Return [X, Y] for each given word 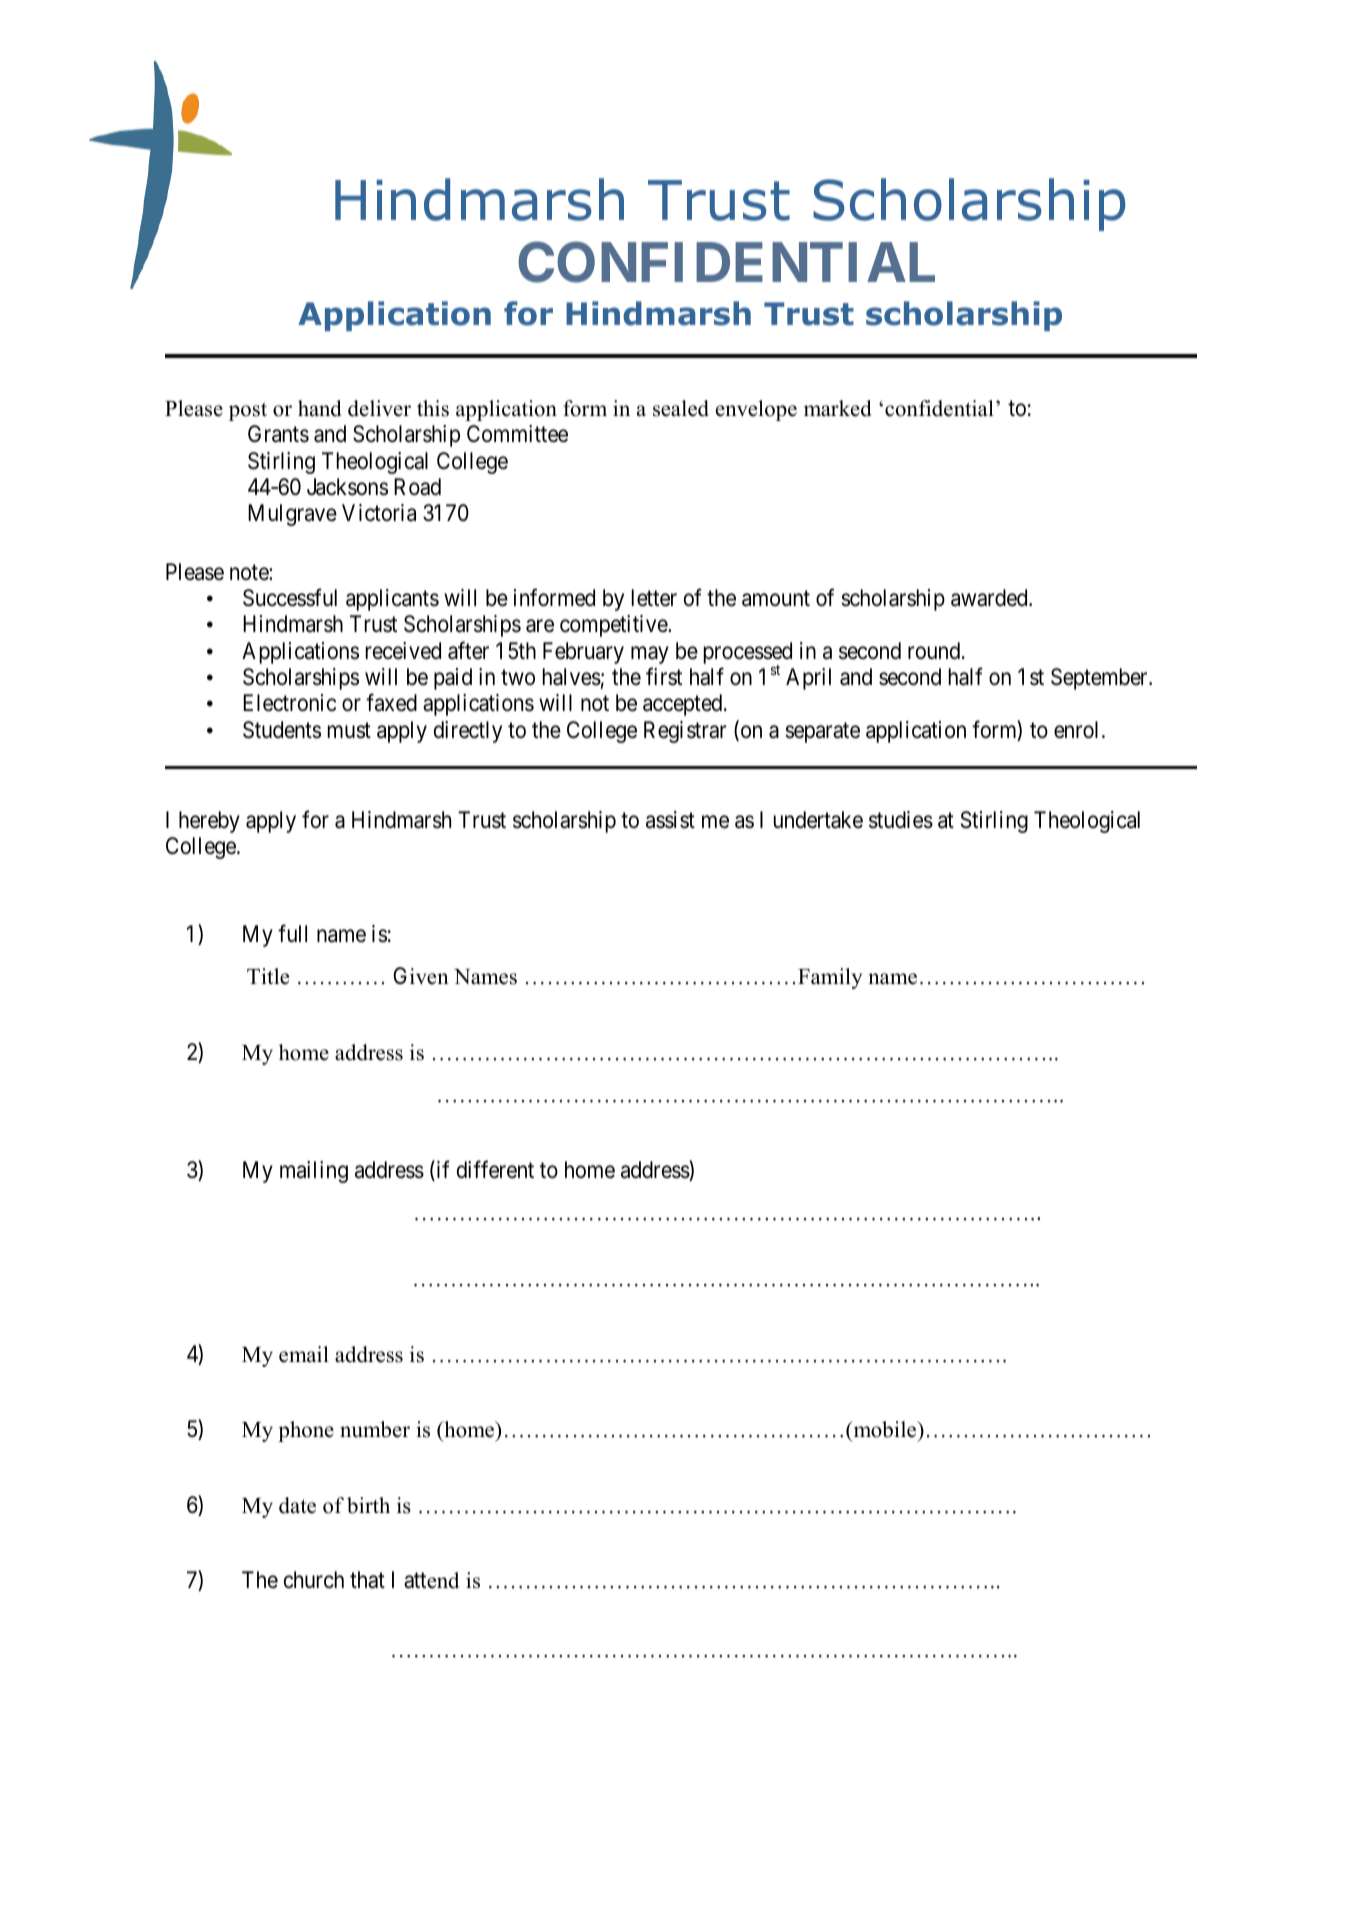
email [304, 1354]
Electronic [289, 703]
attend [431, 1580]
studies [901, 820]
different [495, 1169]
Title [268, 976]
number [375, 1429]
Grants [278, 434]
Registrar [685, 732]
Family [830, 978]
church [314, 1580]
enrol [1078, 730]
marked [837, 408]
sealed [681, 408]
